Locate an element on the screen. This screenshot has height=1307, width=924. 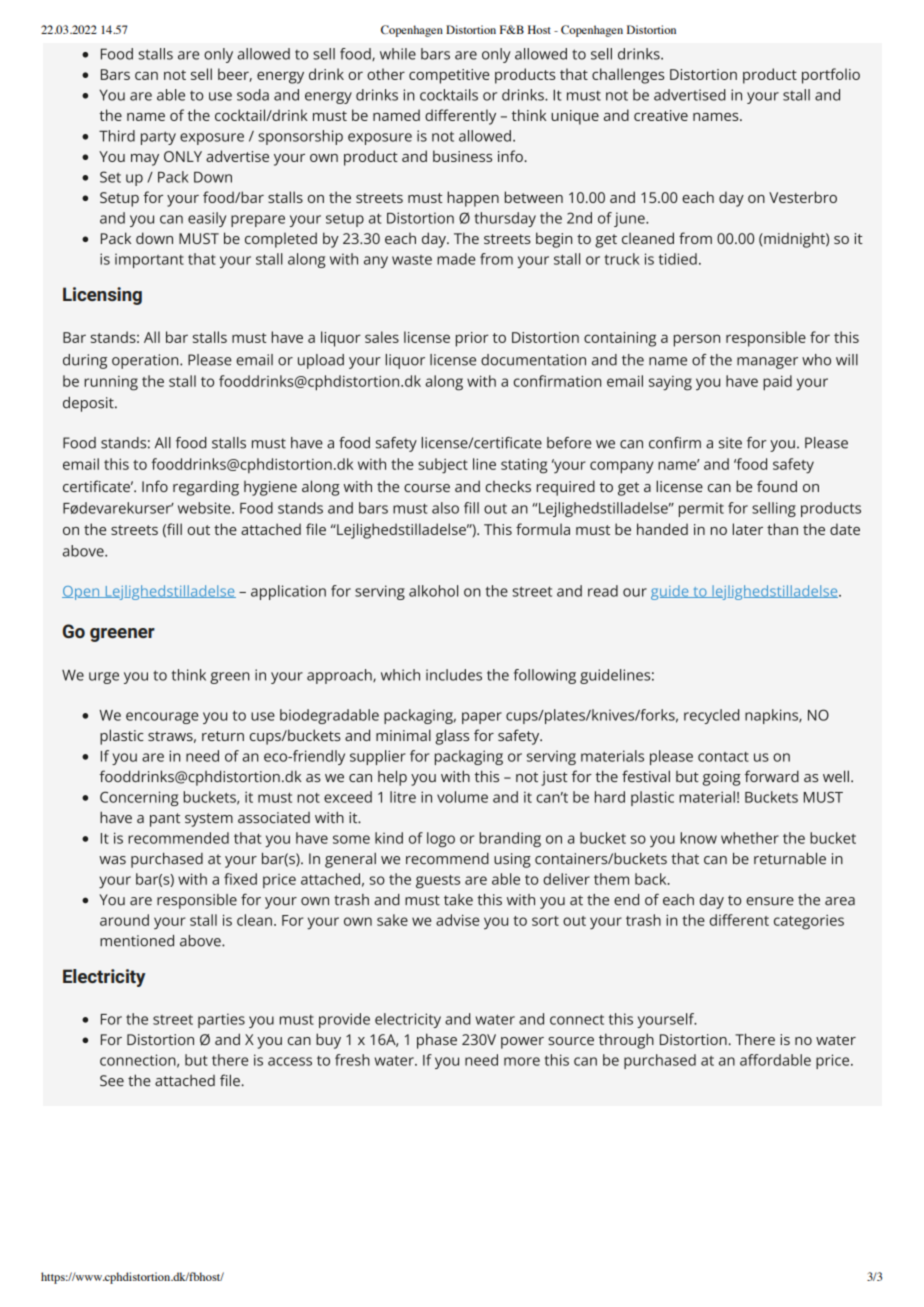
alkohol is located at coordinates (433, 591).
